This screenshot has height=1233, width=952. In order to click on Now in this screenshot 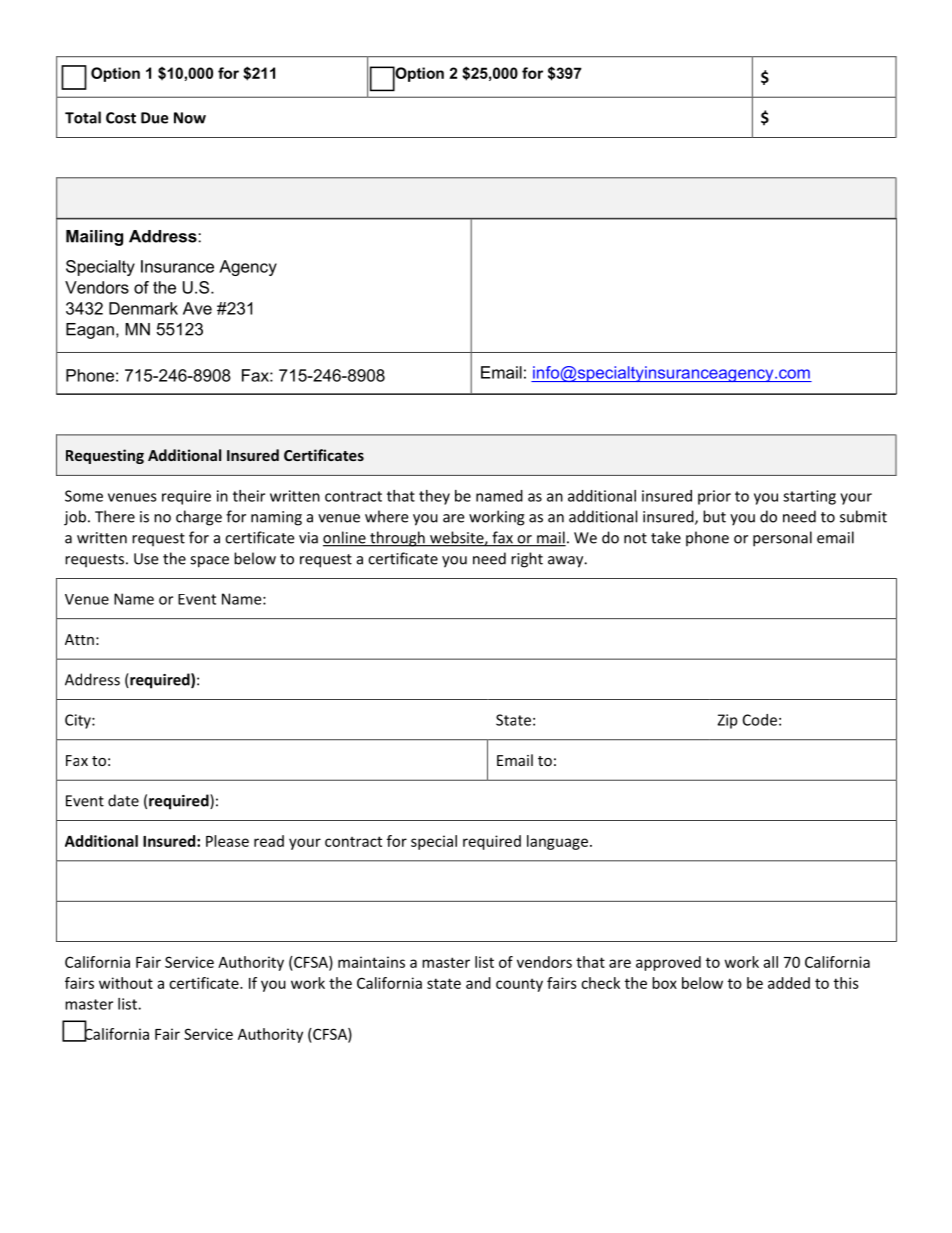, I will do `click(190, 118)`.
